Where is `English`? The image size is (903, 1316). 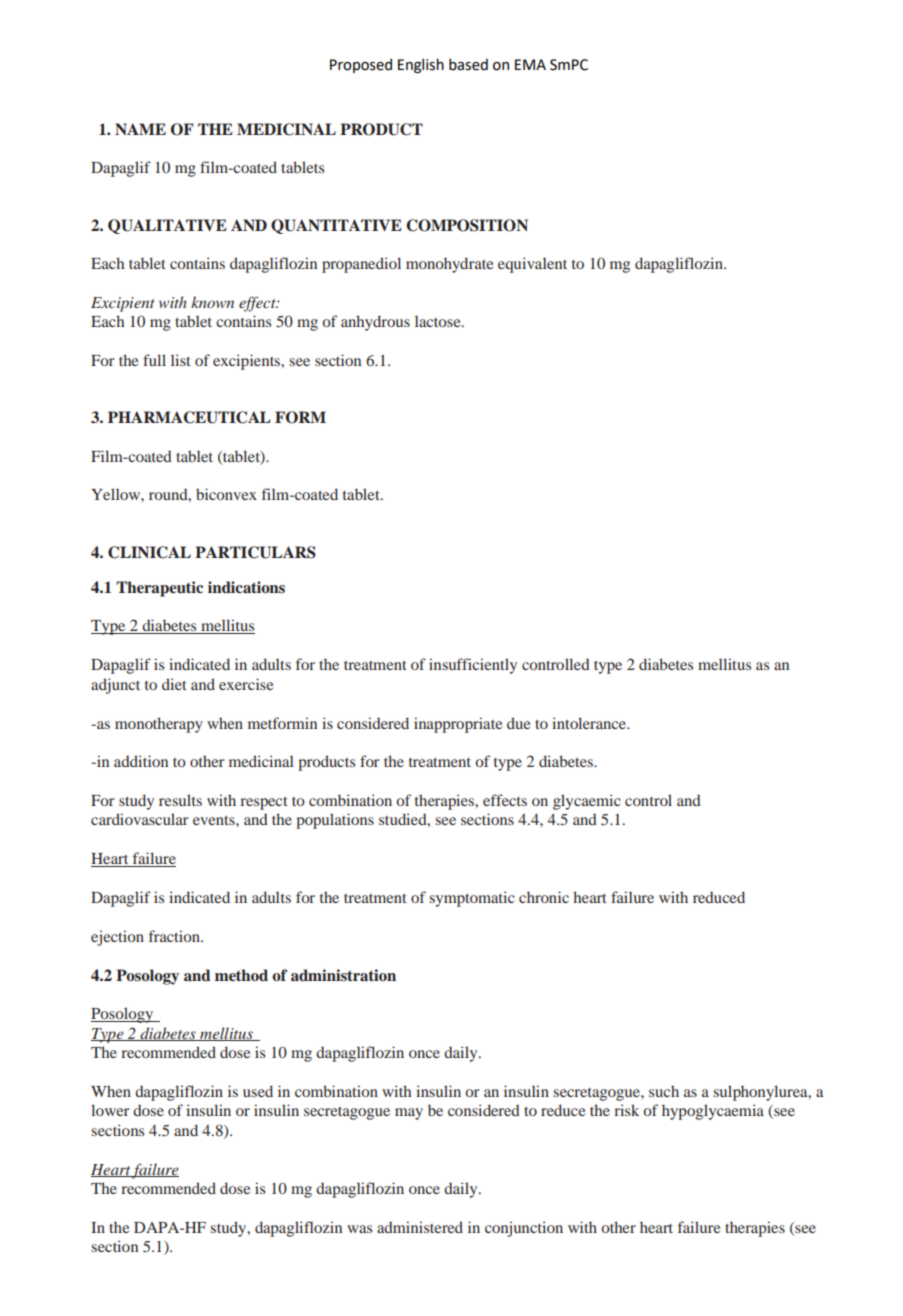 English is located at coordinates (421, 65).
